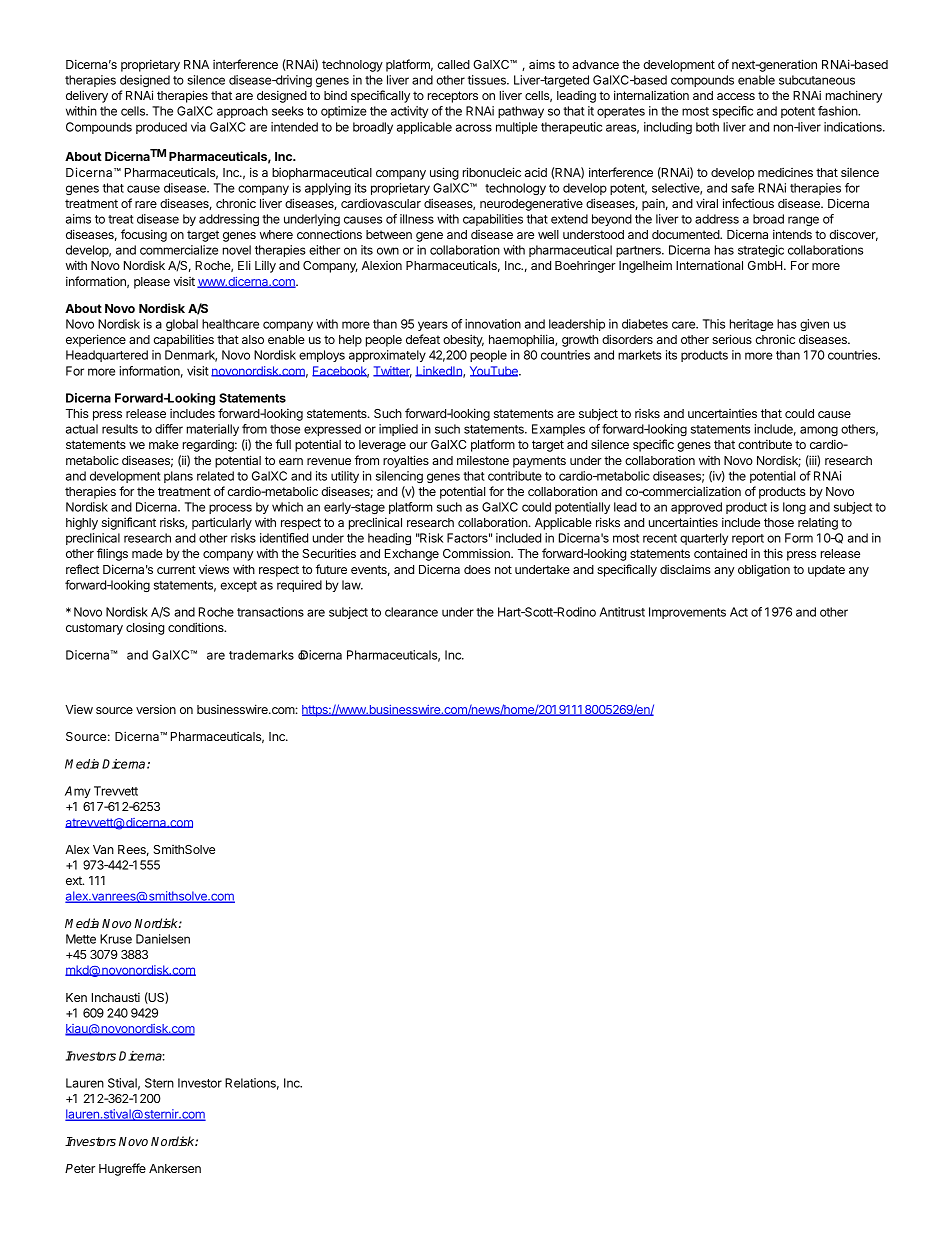 Image resolution: width=952 pixels, height=1233 pixels. I want to click on among, so click(819, 431).
